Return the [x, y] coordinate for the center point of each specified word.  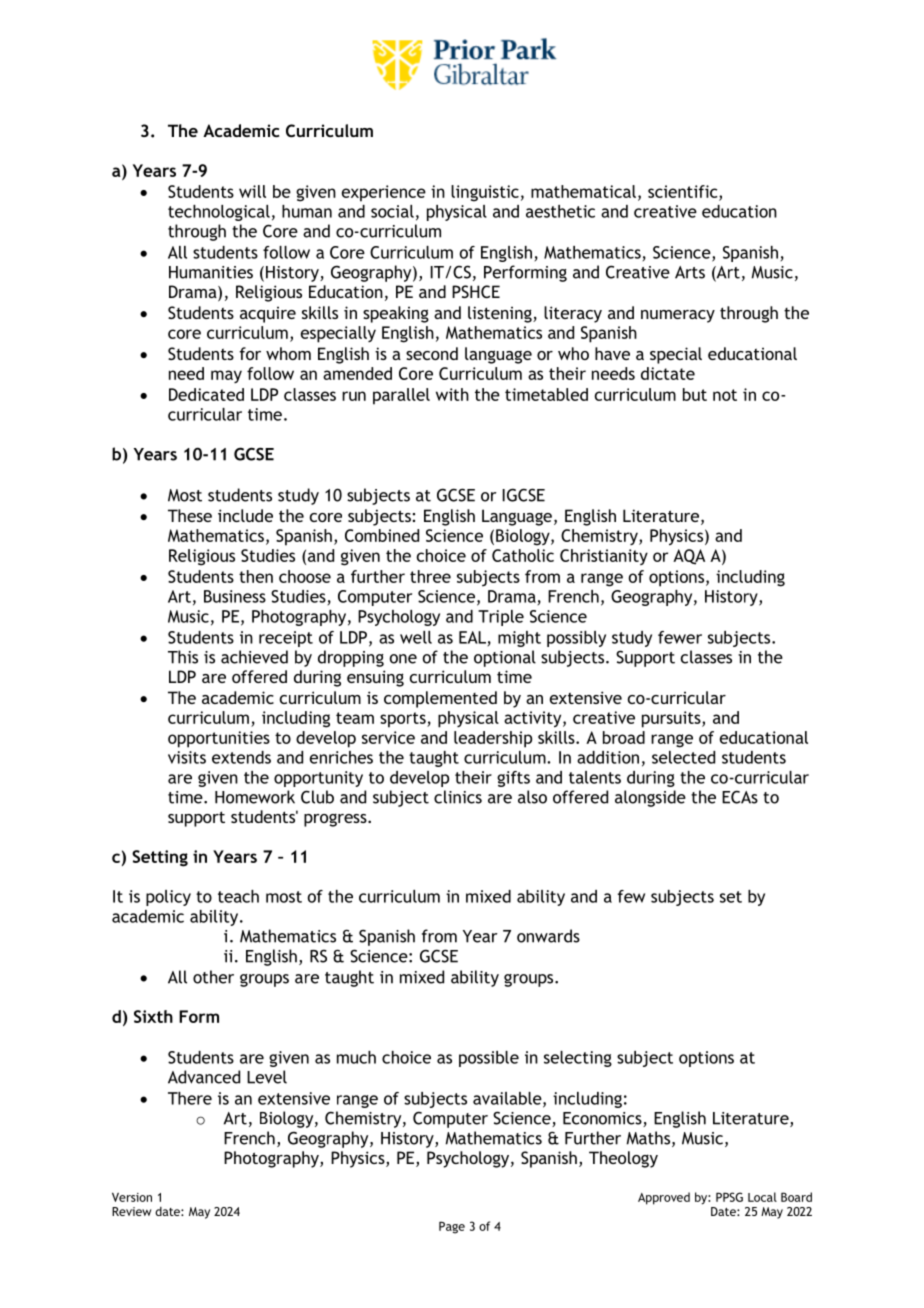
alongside [650, 798]
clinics [458, 797]
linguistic [485, 193]
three [430, 576]
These [190, 515]
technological [219, 213]
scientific [684, 191]
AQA [689, 557]
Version [132, 1197]
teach [238, 896]
